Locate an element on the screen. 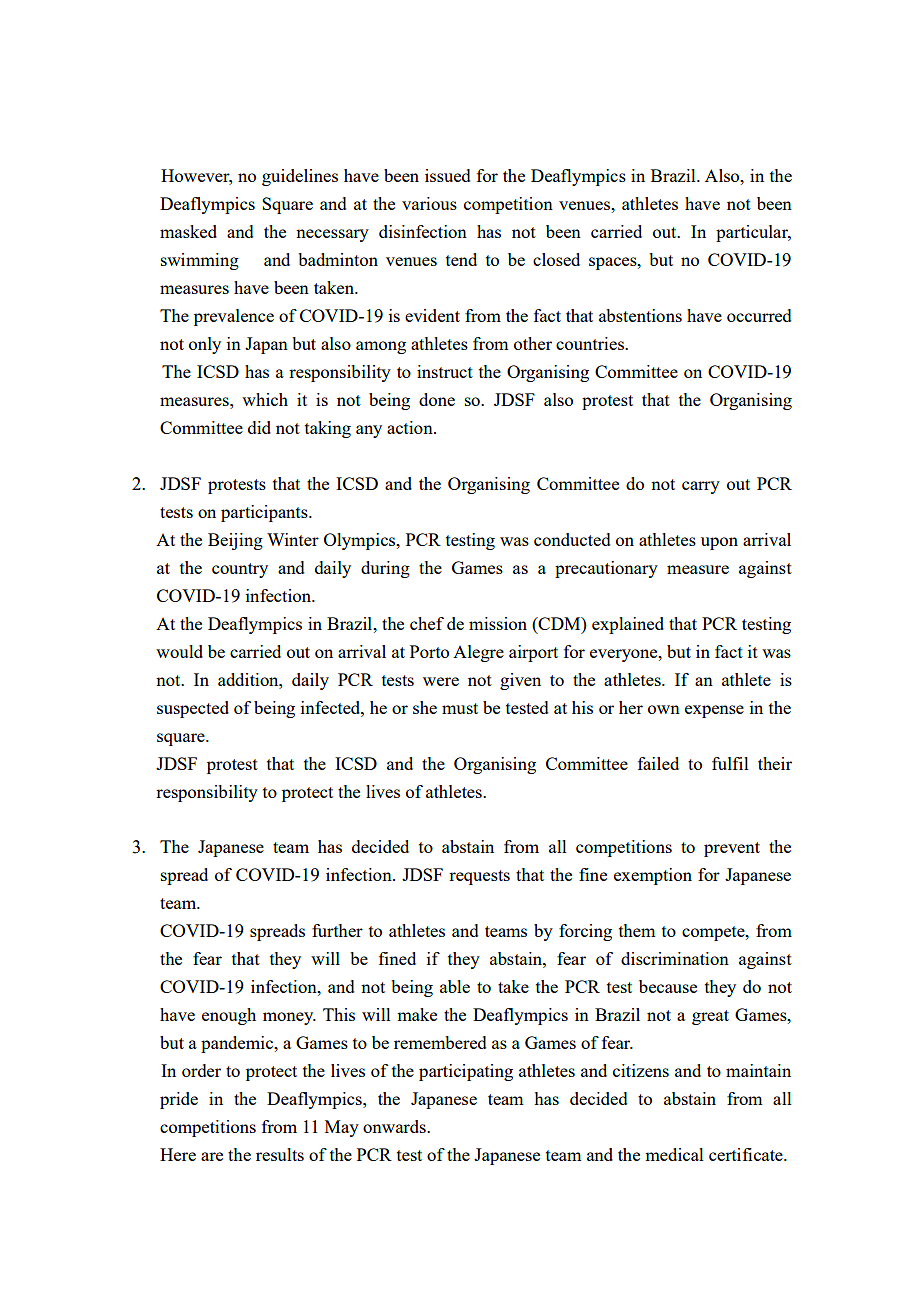  occurred is located at coordinates (759, 315).
